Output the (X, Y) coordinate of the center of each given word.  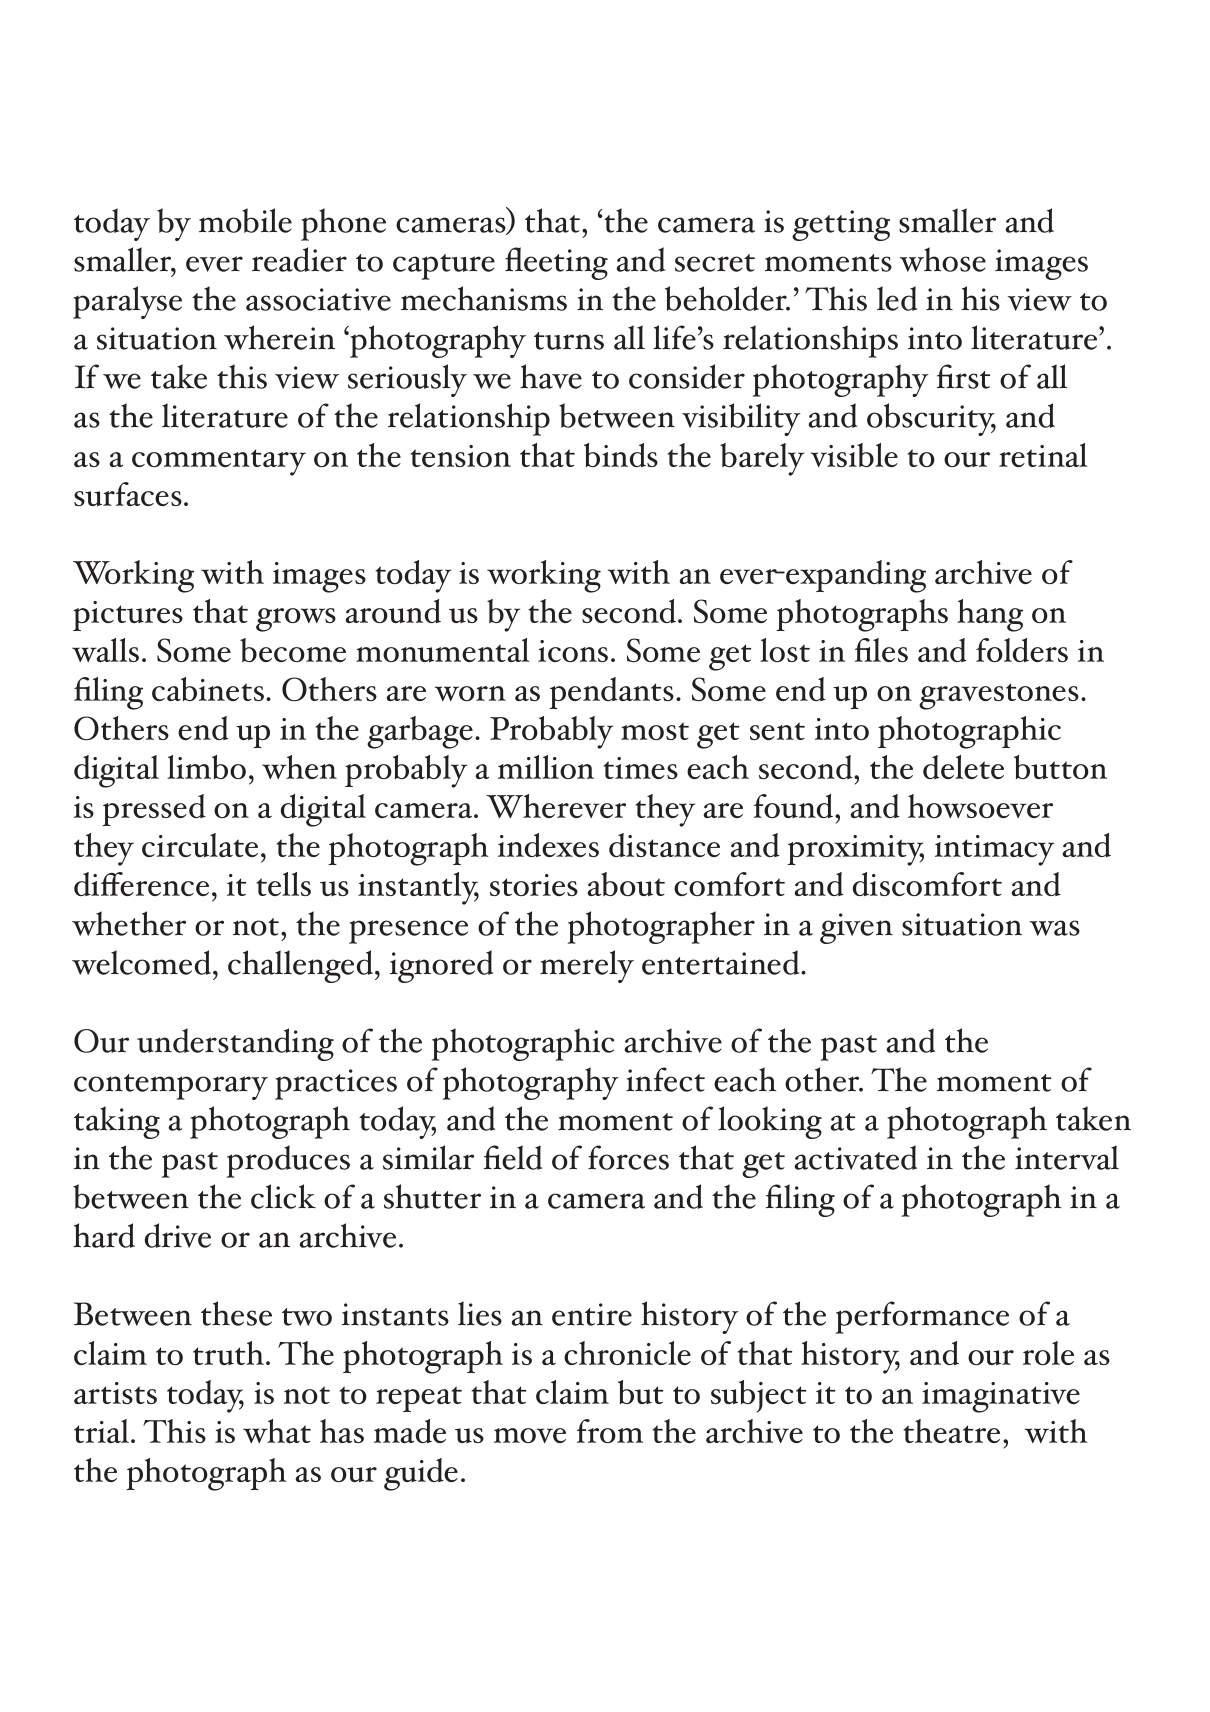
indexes (548, 845)
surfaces (128, 494)
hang (990, 615)
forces (628, 1157)
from (610, 1431)
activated (855, 1157)
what (277, 1431)
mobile (245, 220)
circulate (200, 845)
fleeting (556, 263)
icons (573, 651)
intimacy (994, 850)
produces (288, 1161)
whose (943, 259)
